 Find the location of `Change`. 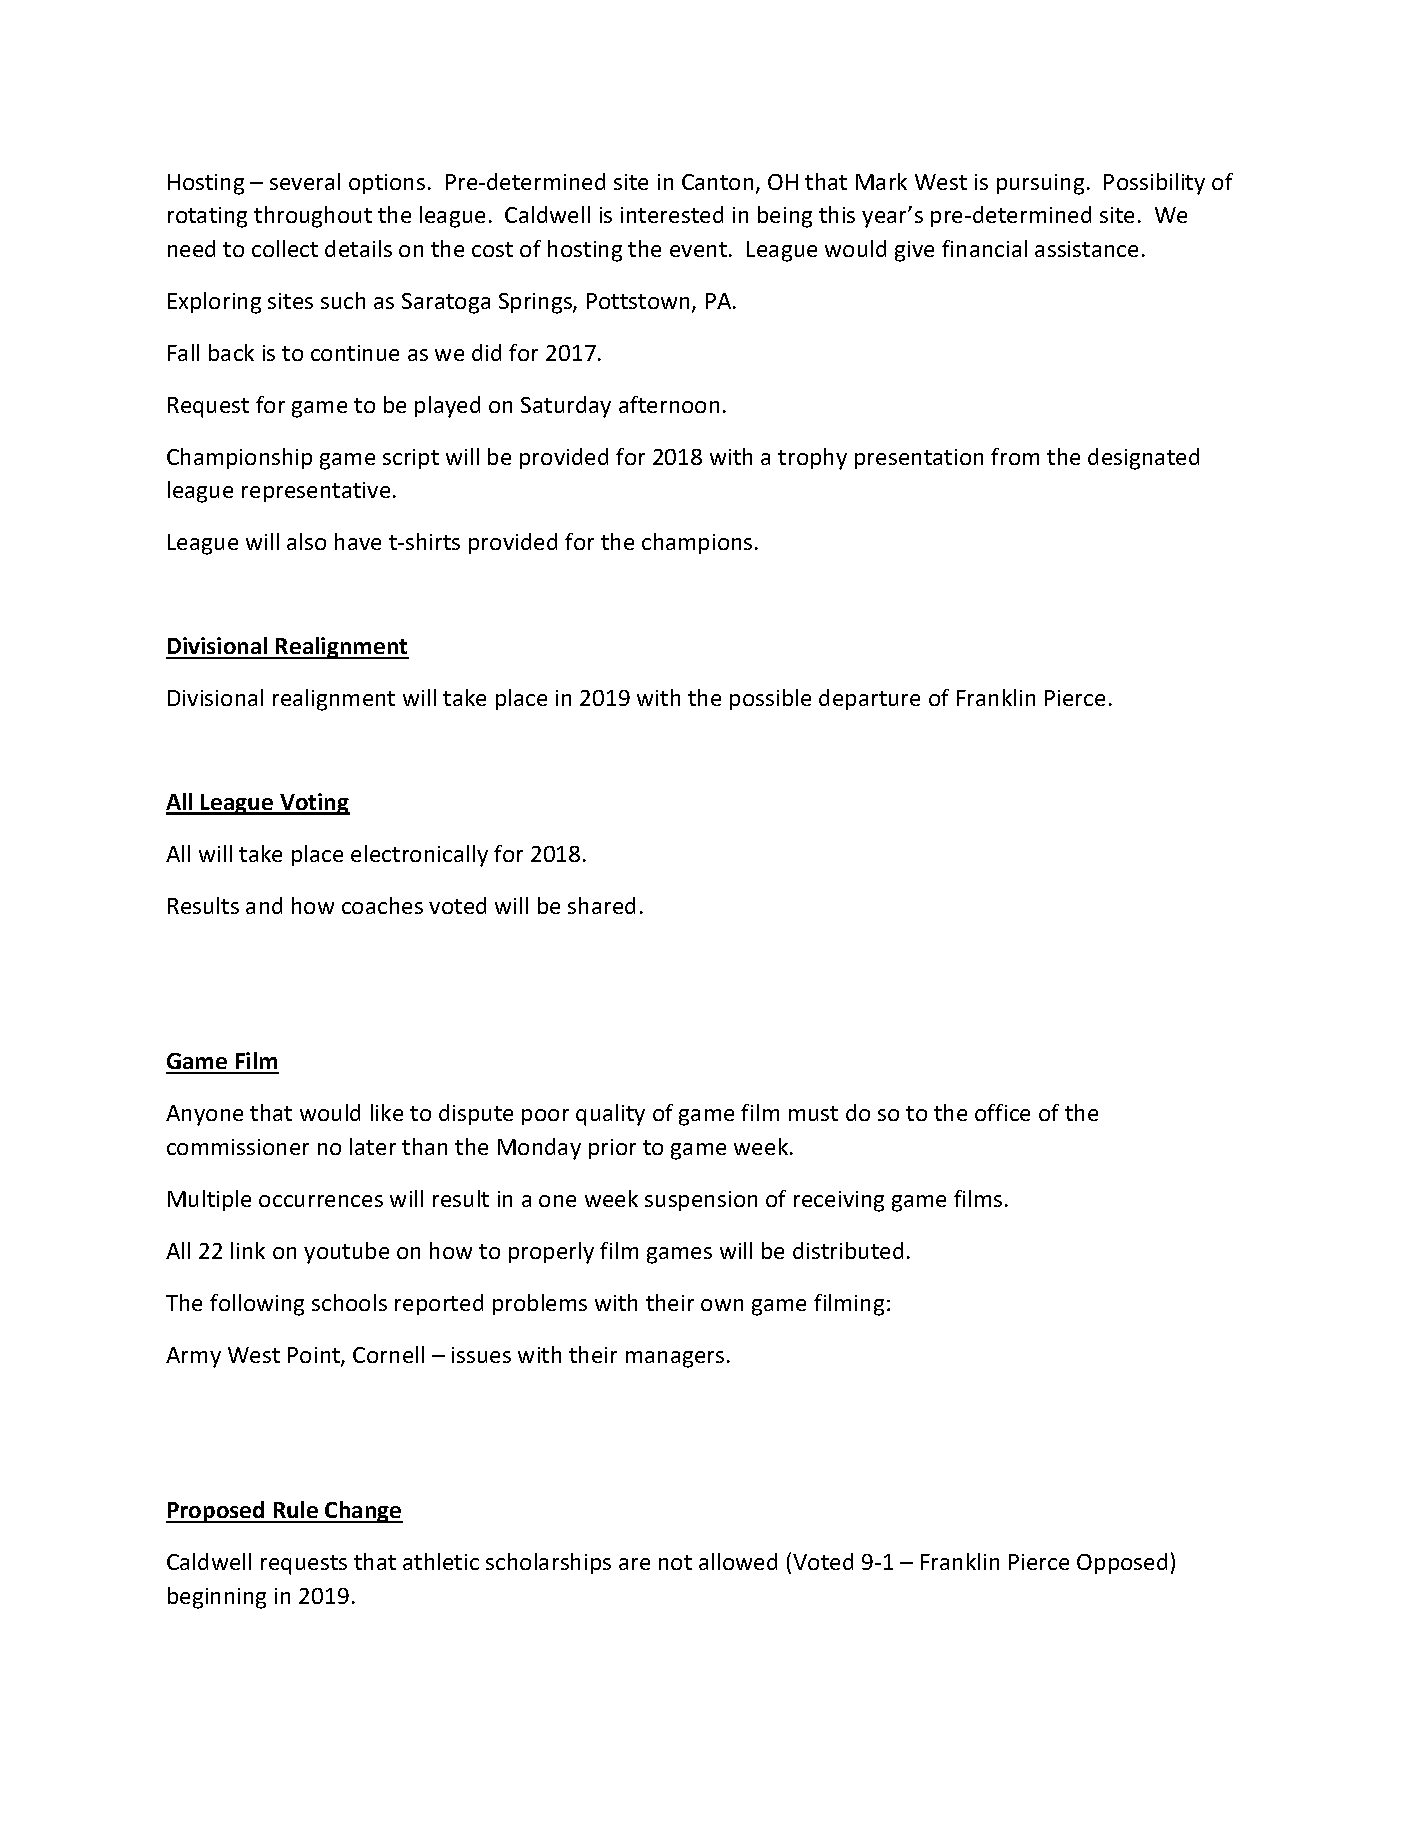

Change is located at coordinates (363, 1512).
